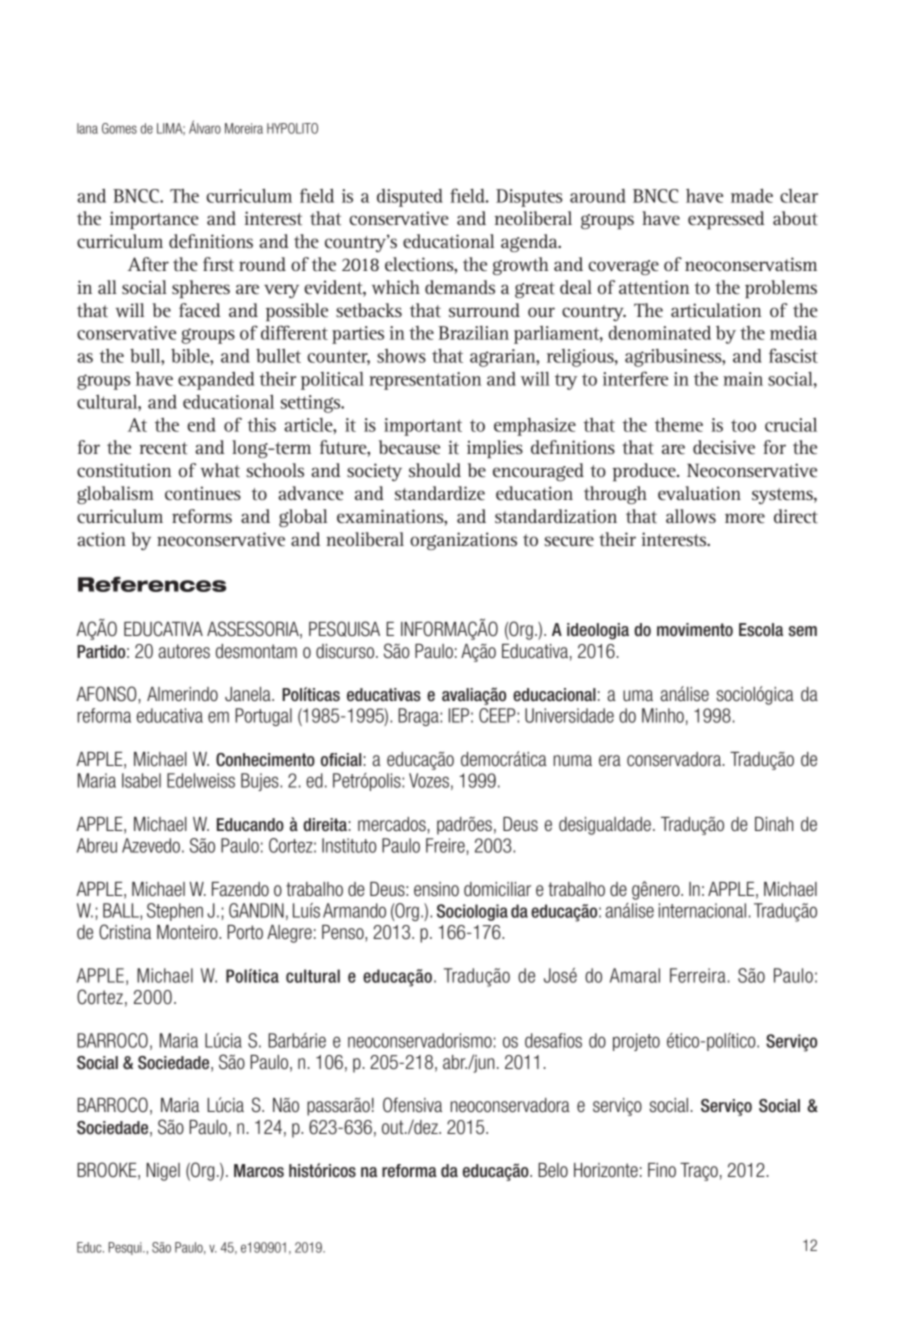  I want to click on Ferreira, so click(698, 975).
